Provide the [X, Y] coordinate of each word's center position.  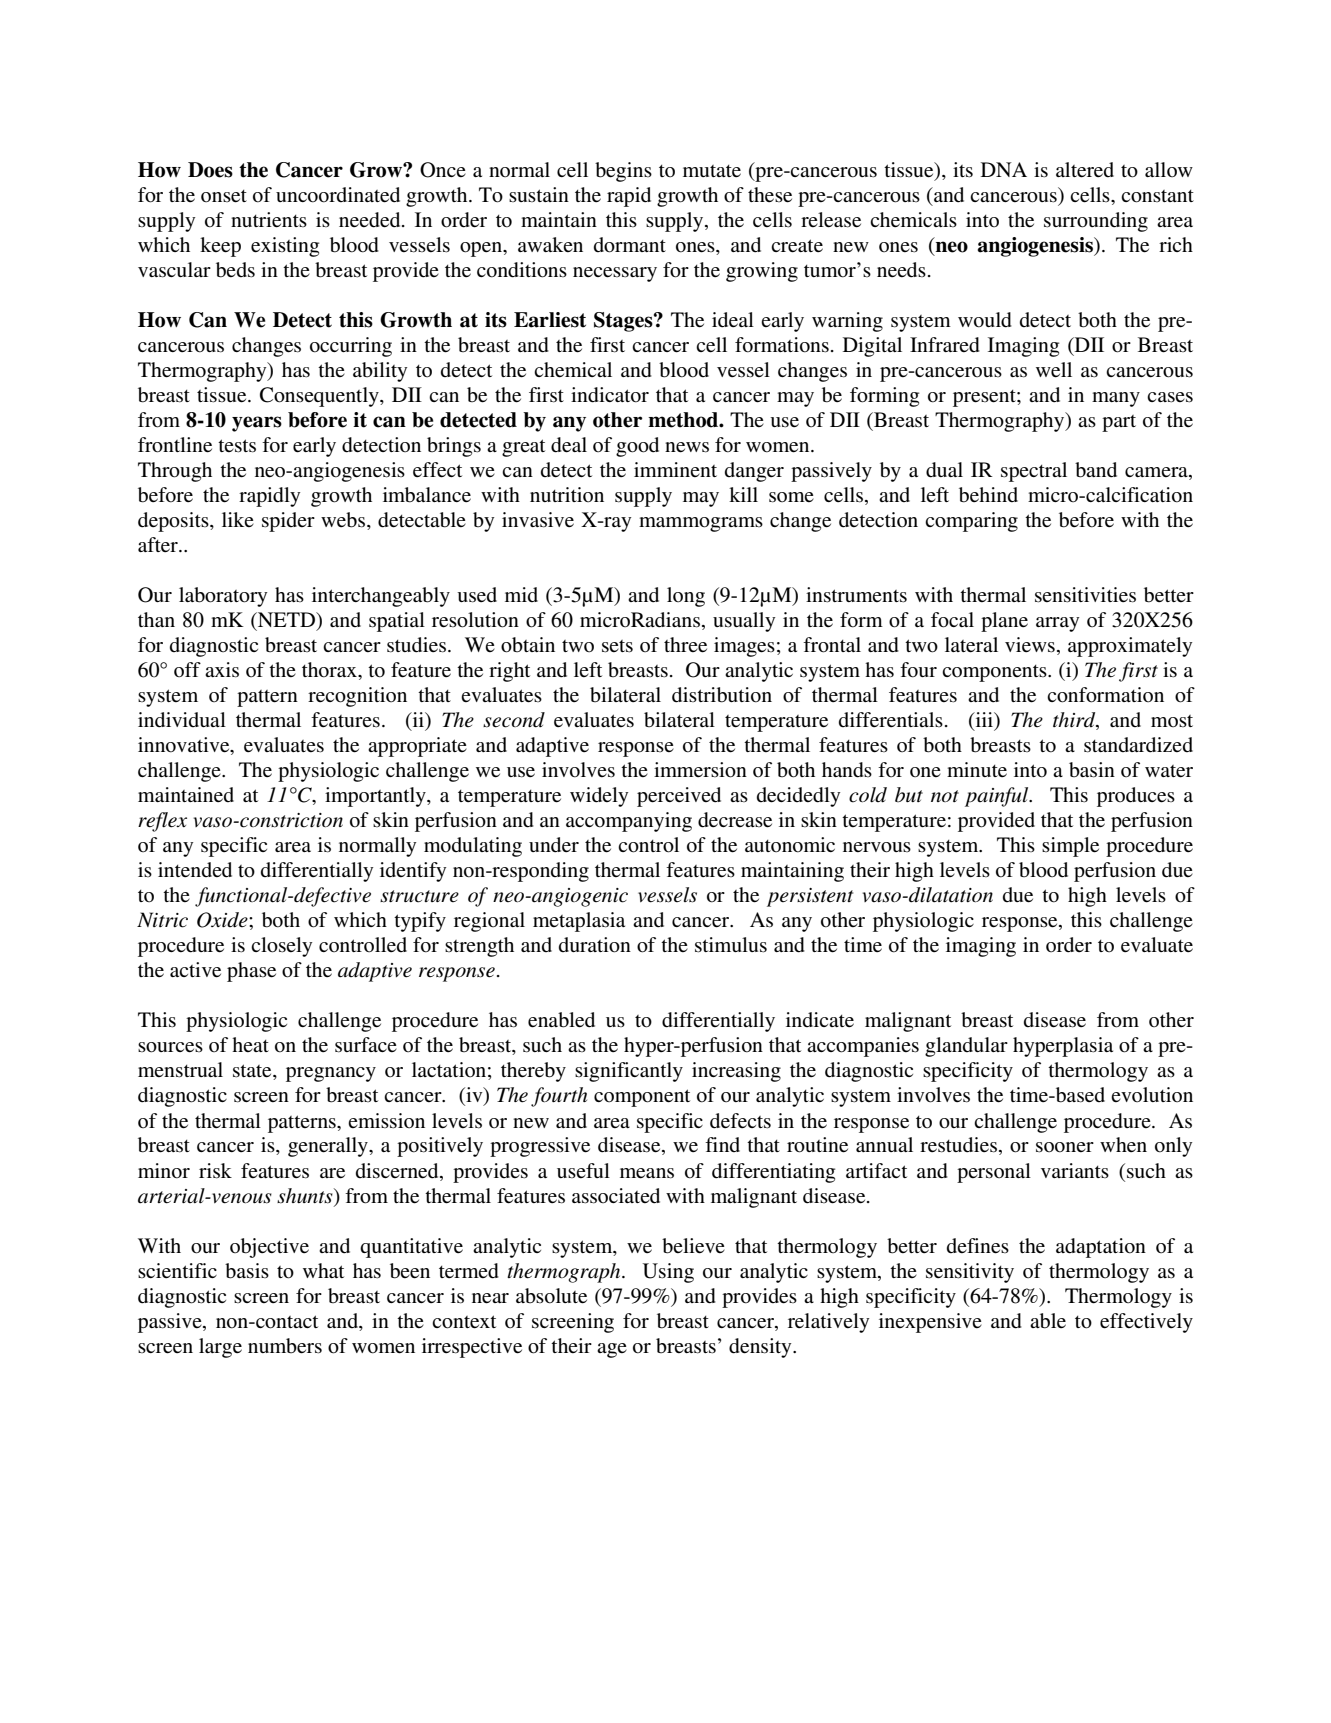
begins [623, 172]
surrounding [1096, 222]
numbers [285, 1346]
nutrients [269, 220]
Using [668, 1273]
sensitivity [970, 1273]
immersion [700, 770]
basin [1092, 770]
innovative [185, 746]
